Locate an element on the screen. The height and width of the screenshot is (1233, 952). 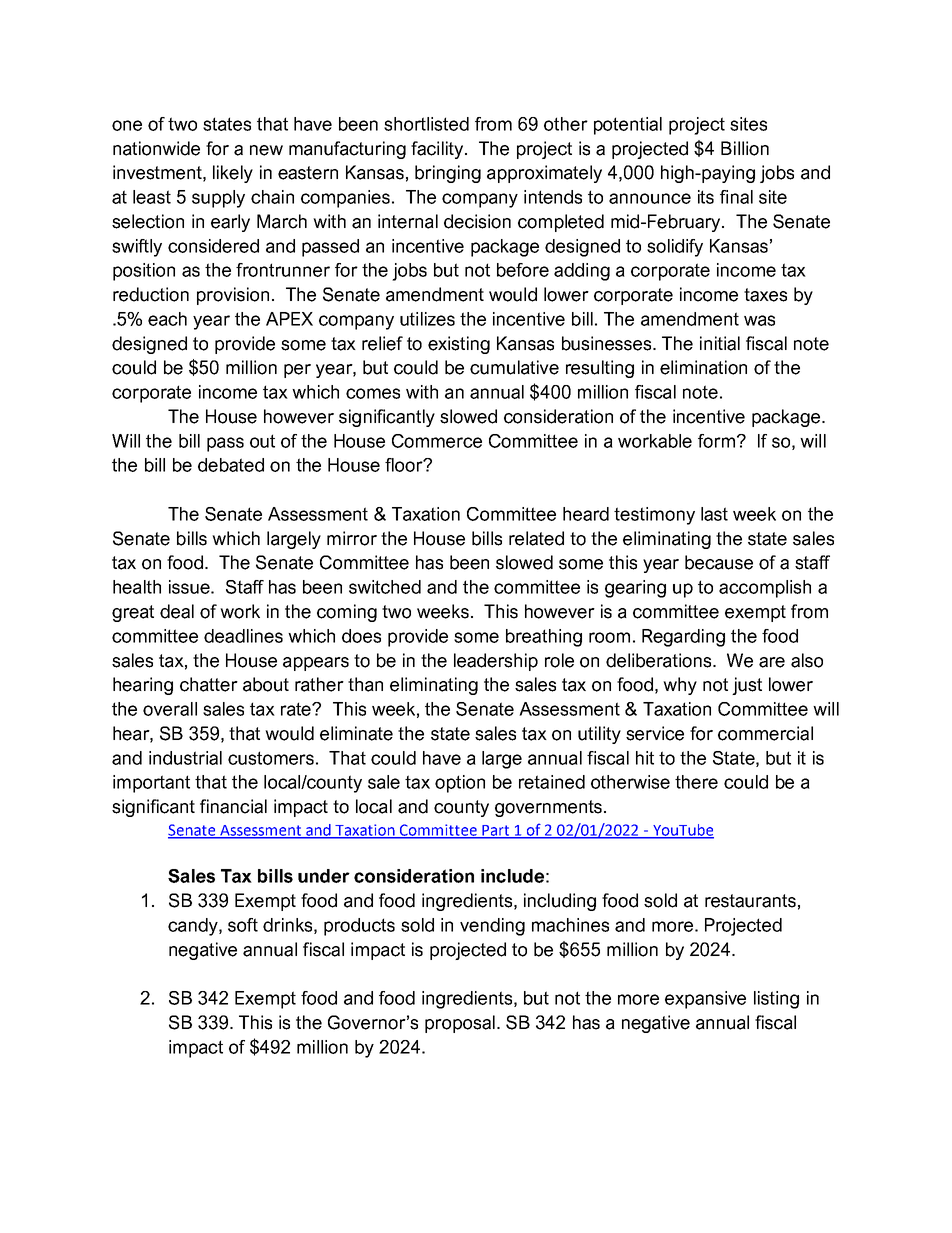
likely is located at coordinates (233, 174).
